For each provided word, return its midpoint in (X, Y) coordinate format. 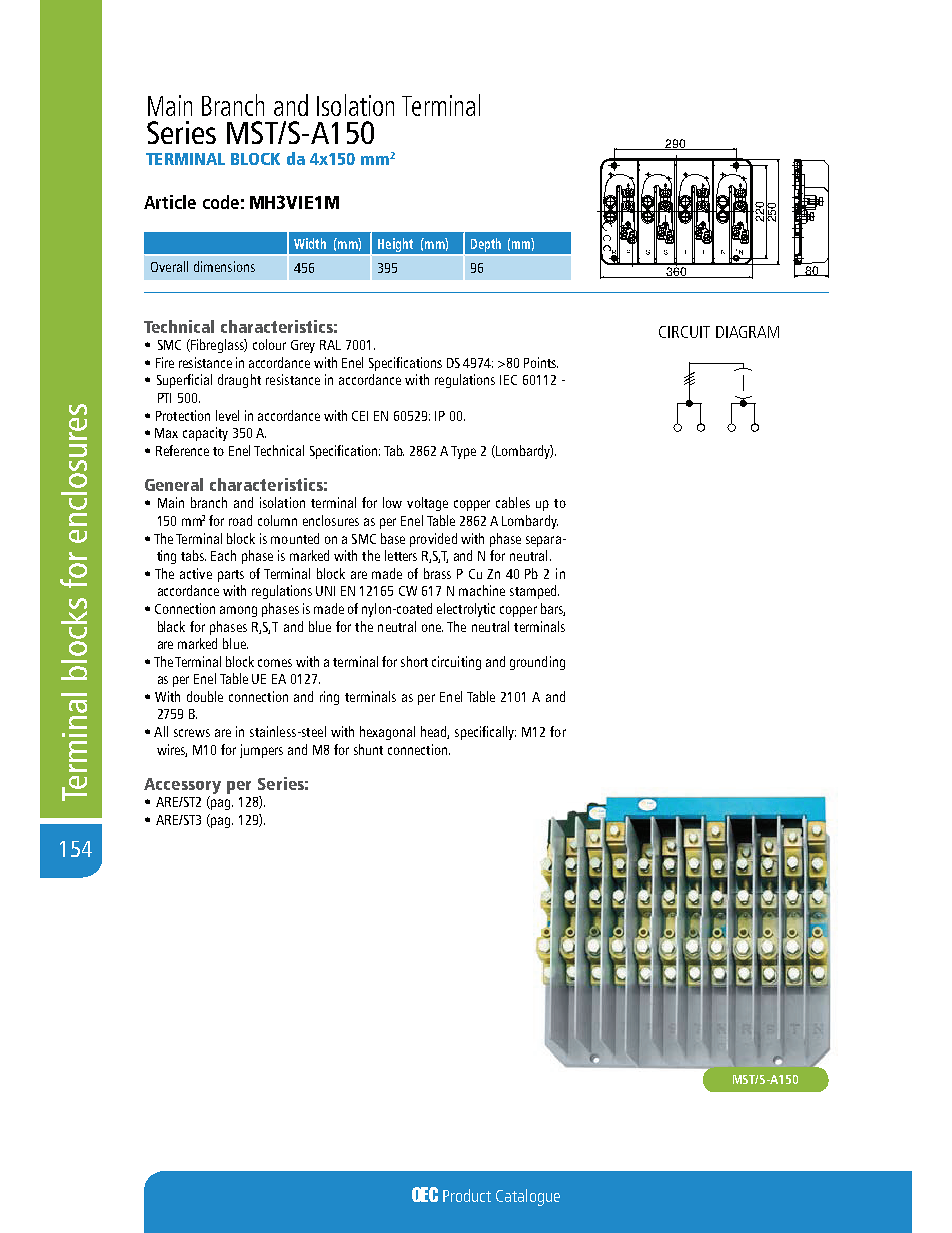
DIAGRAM (747, 332)
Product (467, 1195)
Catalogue (528, 1197)
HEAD (435, 732)
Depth (485, 246)
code (221, 202)
